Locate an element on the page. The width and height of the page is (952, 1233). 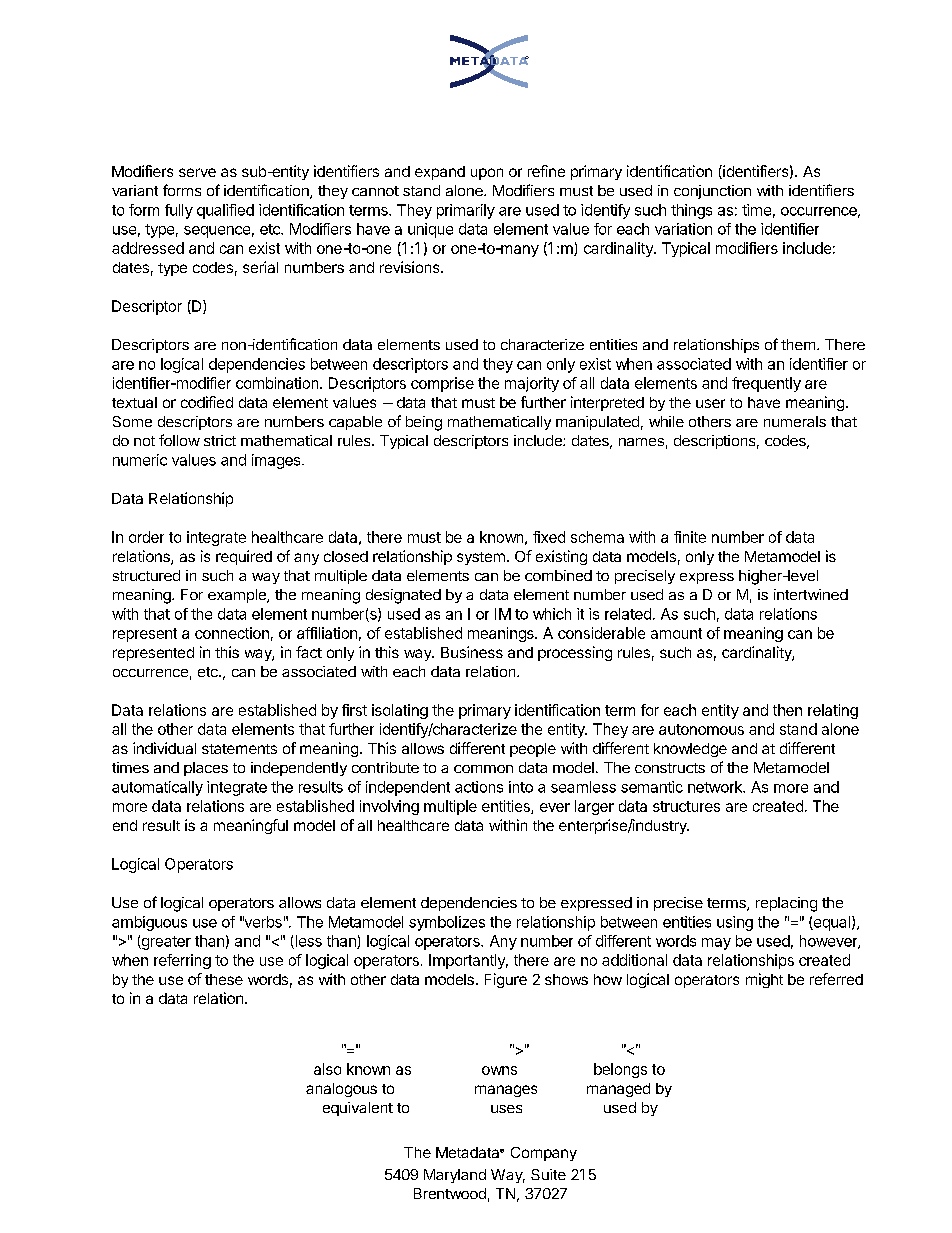
equivalent is located at coordinates (358, 1109).
